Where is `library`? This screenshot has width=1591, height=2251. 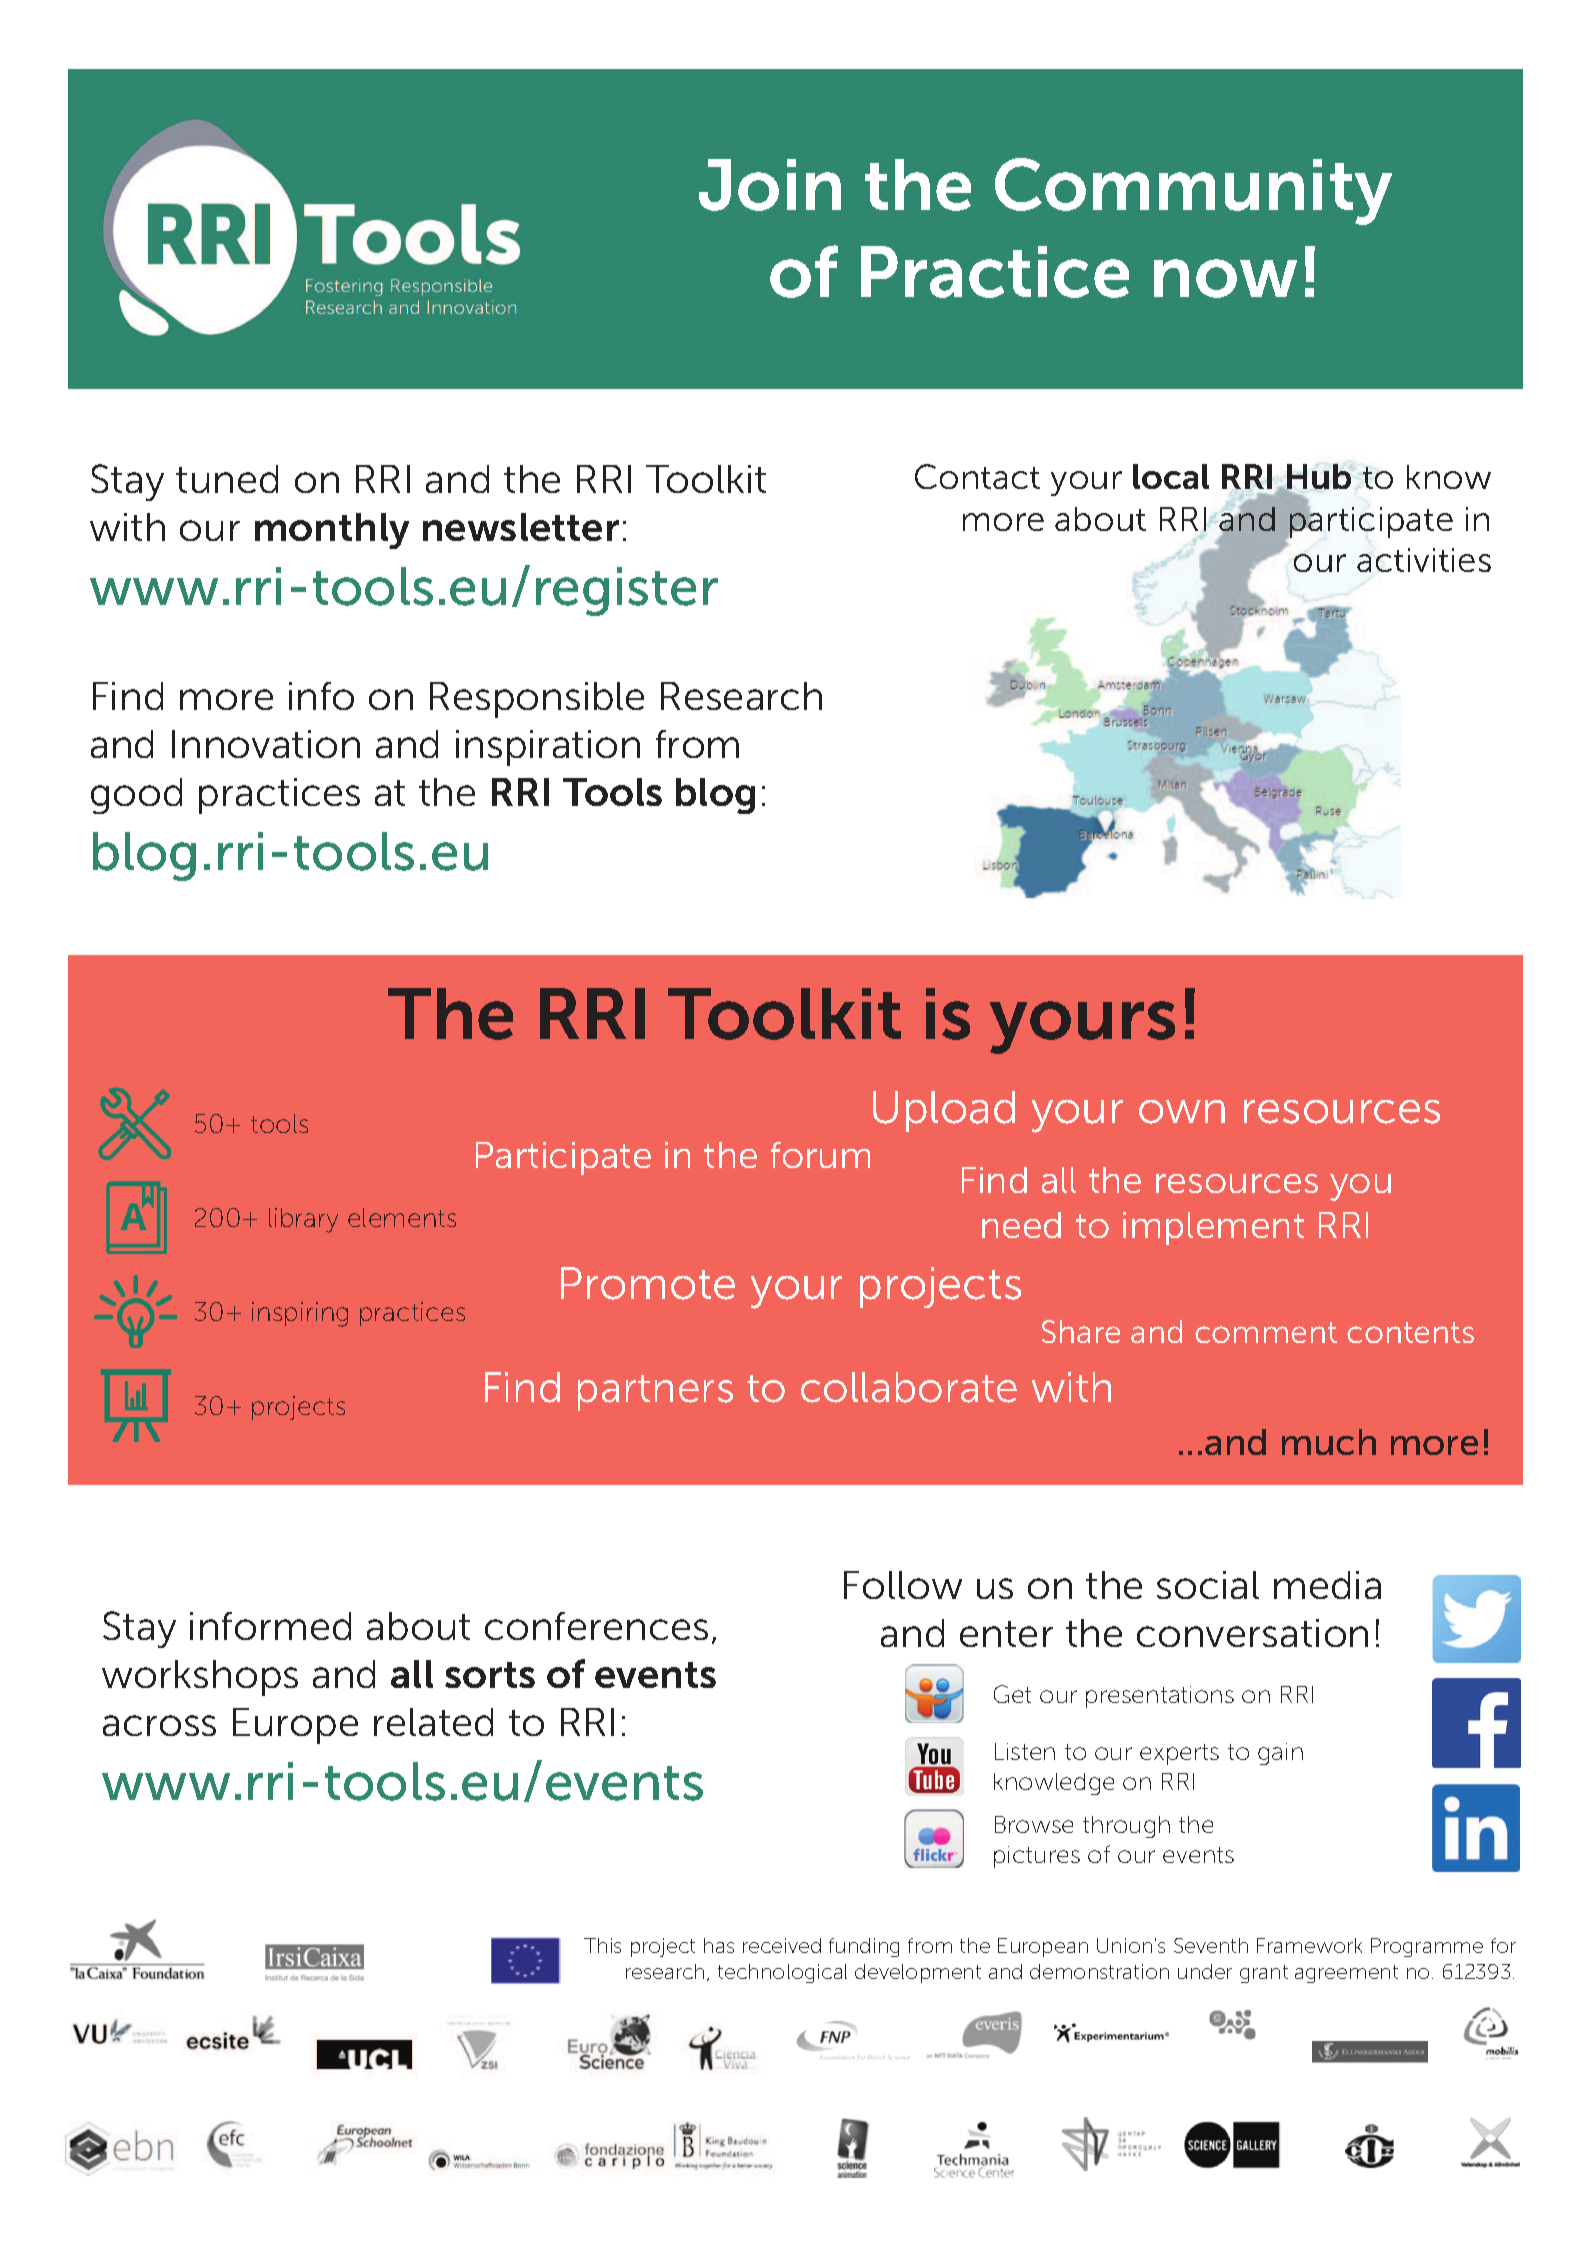 library is located at coordinates (303, 1220).
